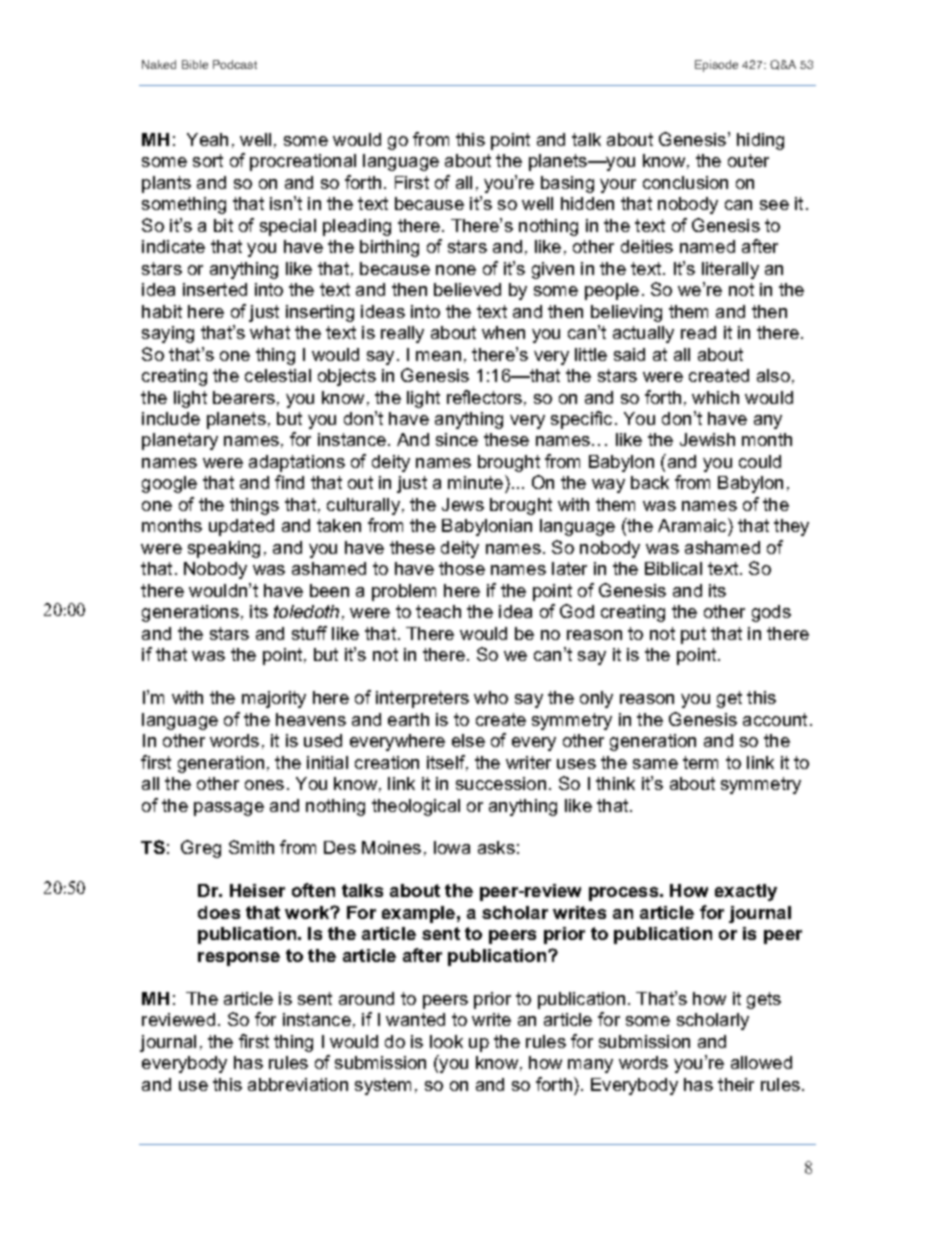 The width and height of the screenshot is (952, 1233). What do you see at coordinates (244, 397) in the screenshot?
I see `bearers` at bounding box center [244, 397].
